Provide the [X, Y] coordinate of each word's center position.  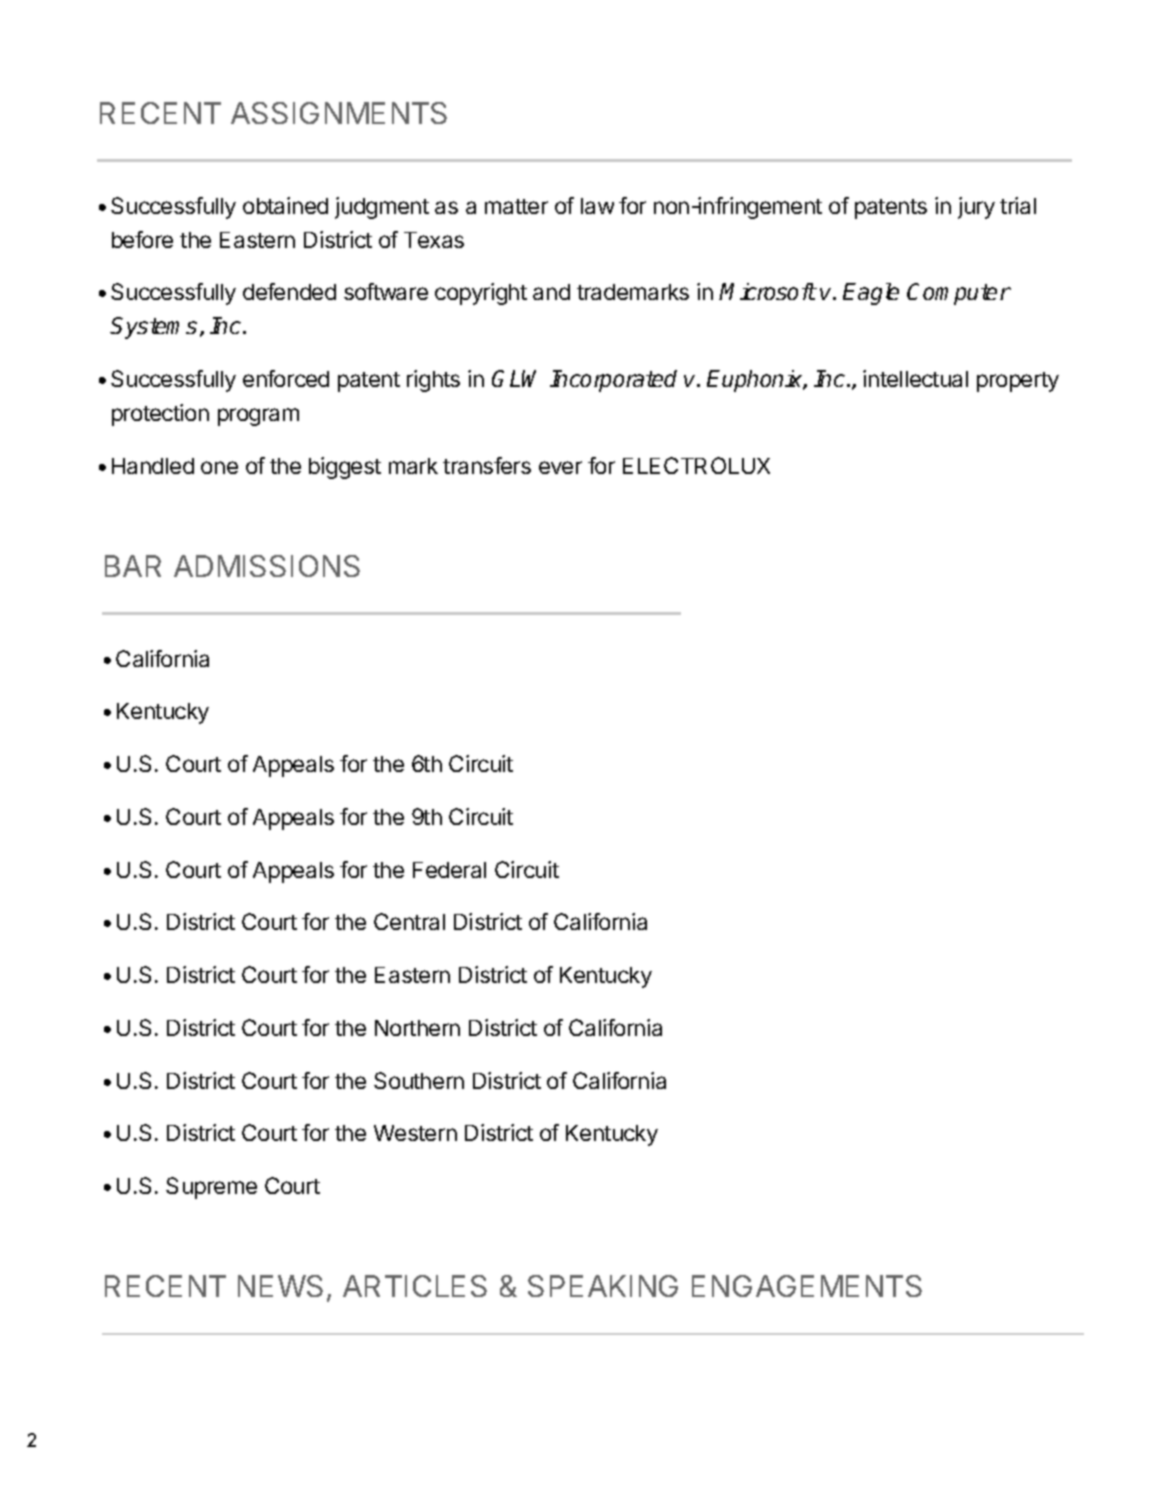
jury [976, 208]
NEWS [280, 1286]
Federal [449, 870]
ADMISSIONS [267, 566]
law [597, 206]
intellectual [915, 378]
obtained [285, 205]
